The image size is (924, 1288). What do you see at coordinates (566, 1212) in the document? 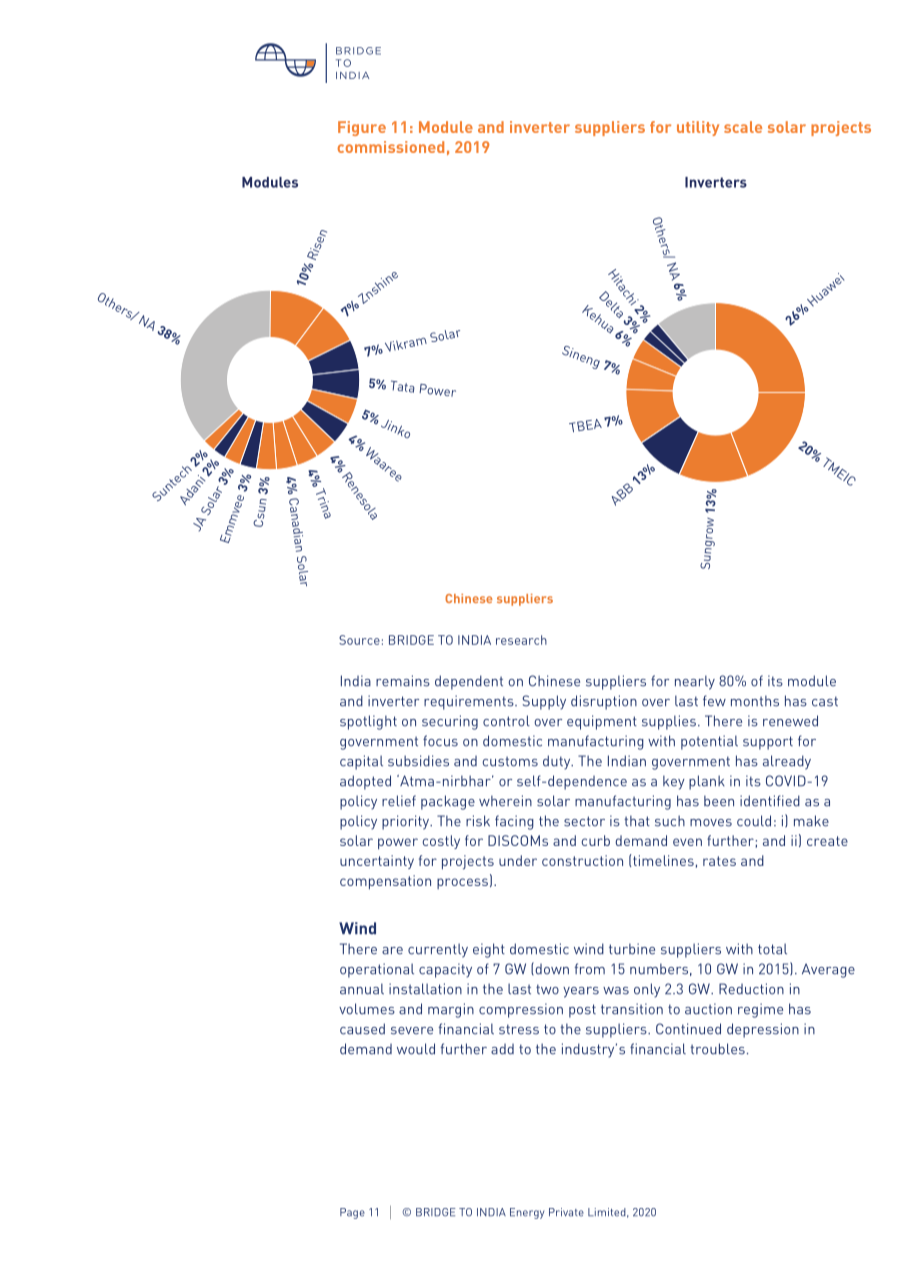
I see `Private` at bounding box center [566, 1212].
